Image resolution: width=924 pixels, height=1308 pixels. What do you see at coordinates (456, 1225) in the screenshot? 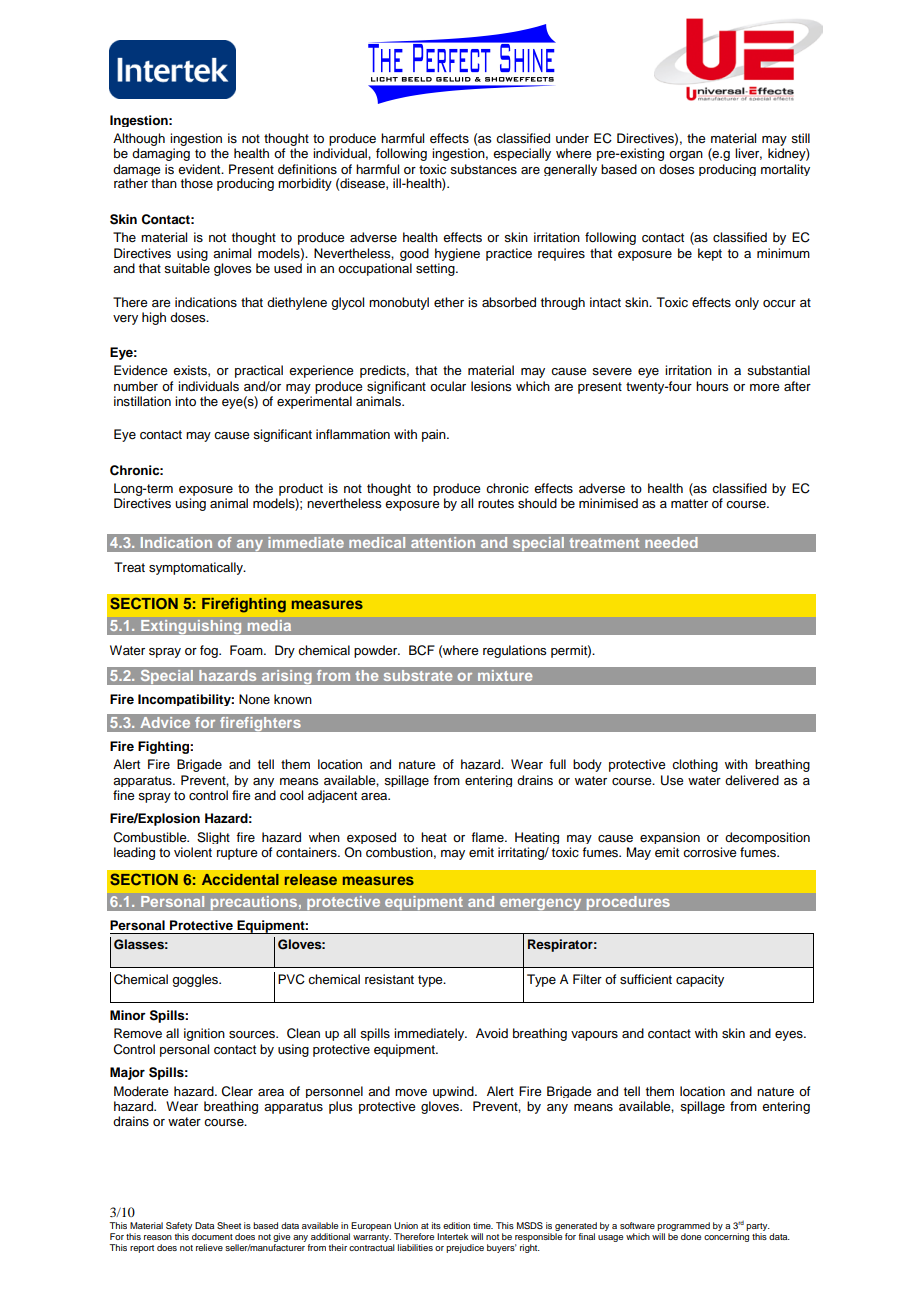
I see `edition` at bounding box center [456, 1225].
